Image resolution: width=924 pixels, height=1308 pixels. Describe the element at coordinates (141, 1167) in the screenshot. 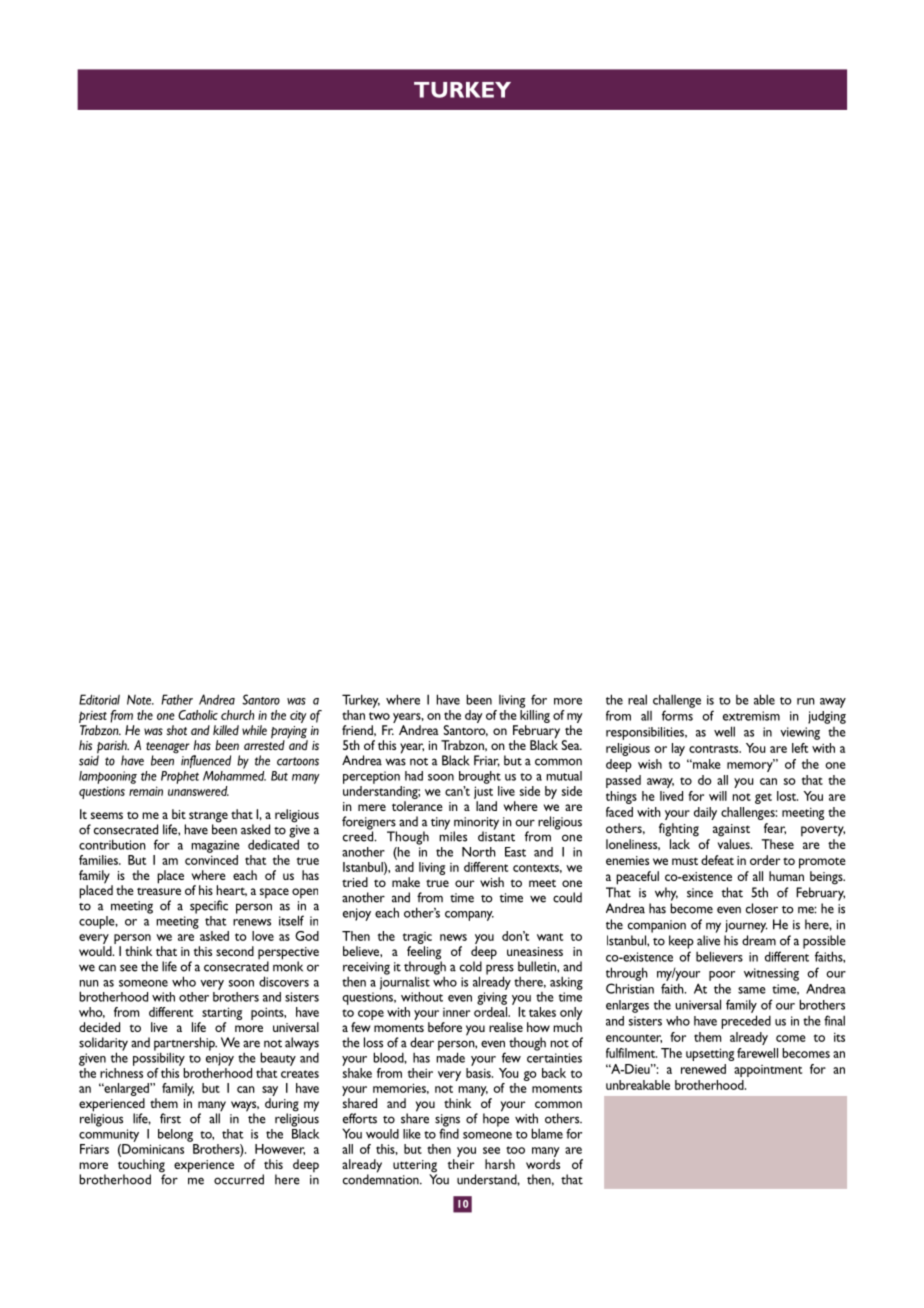

I see `touching` at that location.
